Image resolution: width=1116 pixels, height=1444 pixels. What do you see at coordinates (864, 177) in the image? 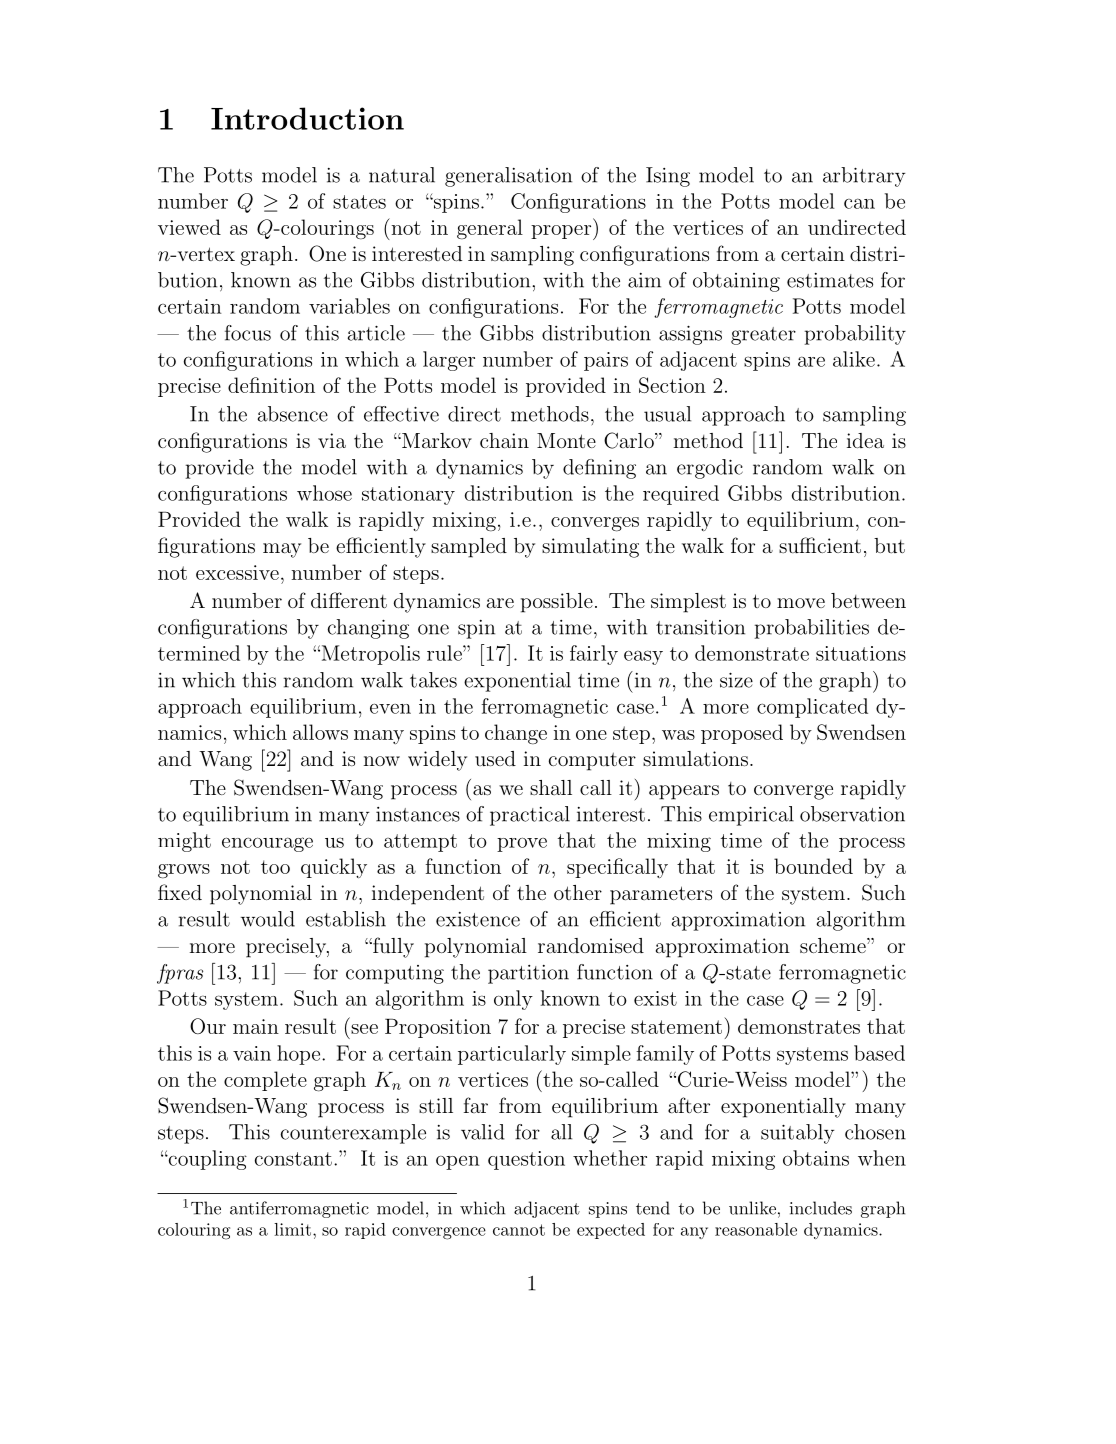
I see `arbitrary` at bounding box center [864, 177].
